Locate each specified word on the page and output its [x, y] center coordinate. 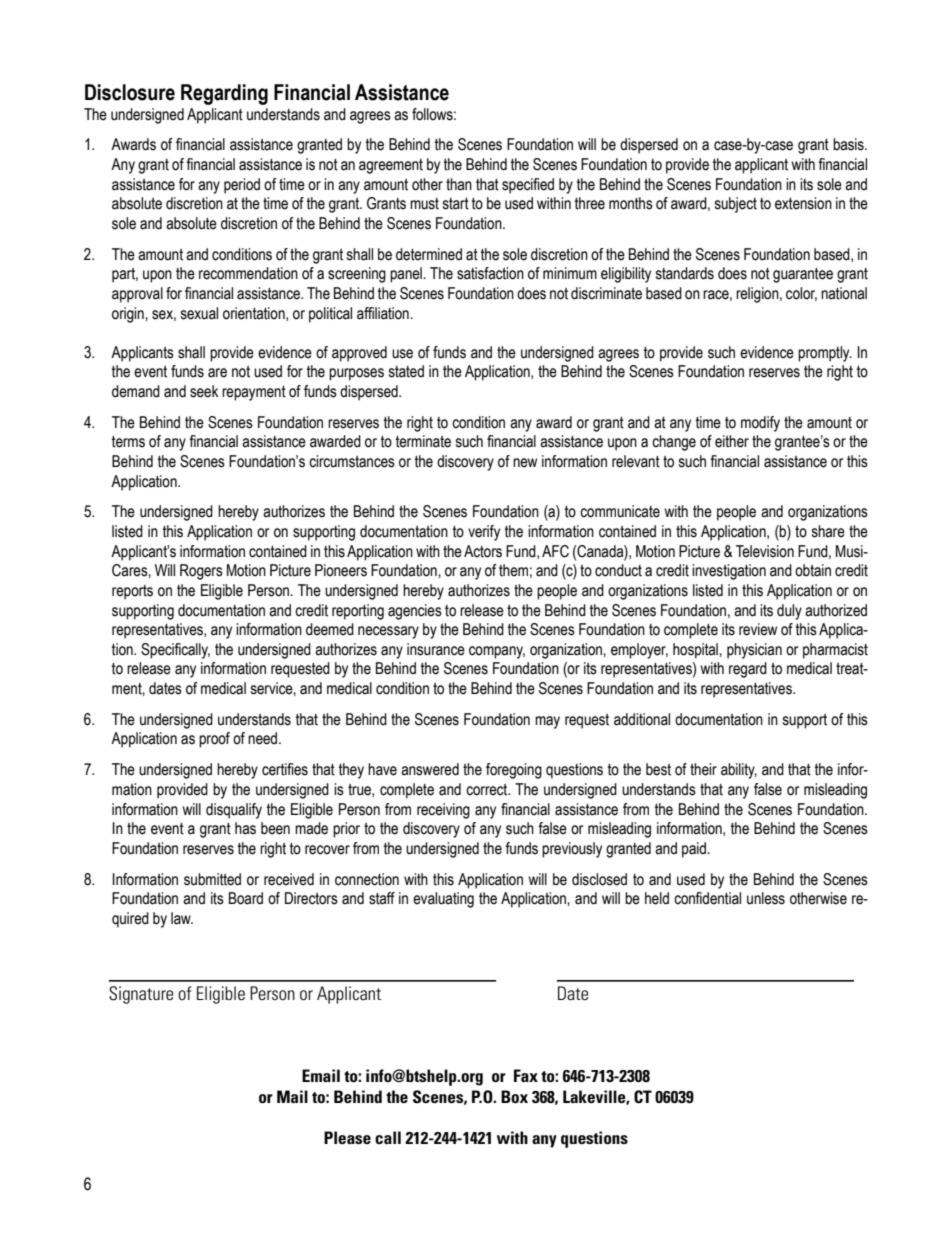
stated [406, 371]
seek [204, 391]
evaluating [443, 900]
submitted [212, 879]
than [459, 184]
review [758, 629]
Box [514, 1096]
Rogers [201, 572]
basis [849, 144]
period [242, 186]
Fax [526, 1075]
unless [766, 898]
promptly [825, 354]
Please [347, 1137]
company [497, 652]
